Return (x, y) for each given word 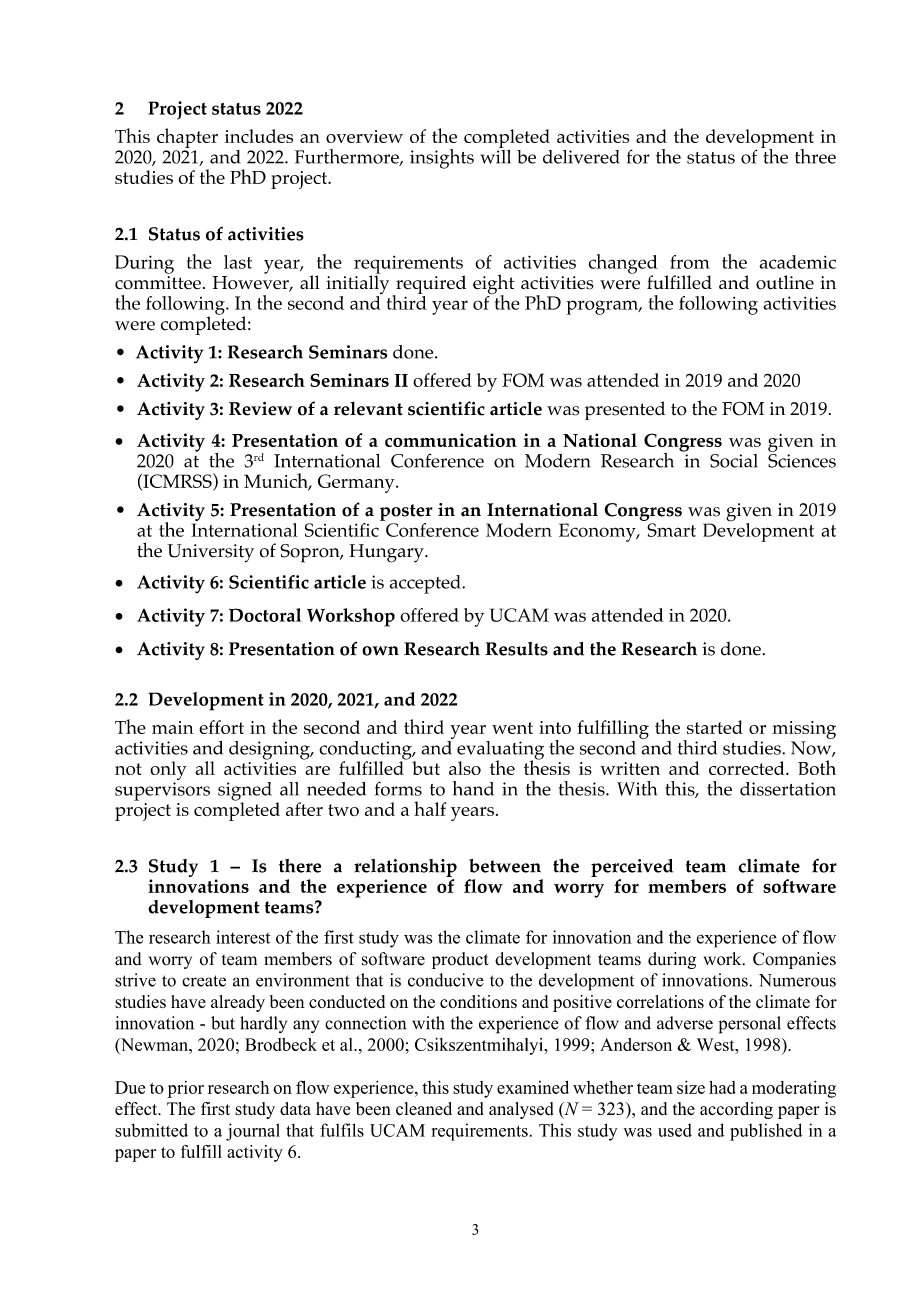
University (210, 553)
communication (451, 440)
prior (186, 1089)
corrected (748, 768)
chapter (187, 138)
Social (734, 461)
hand (473, 788)
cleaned (424, 1108)
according (736, 1110)
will (496, 155)
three (815, 156)
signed (245, 792)
